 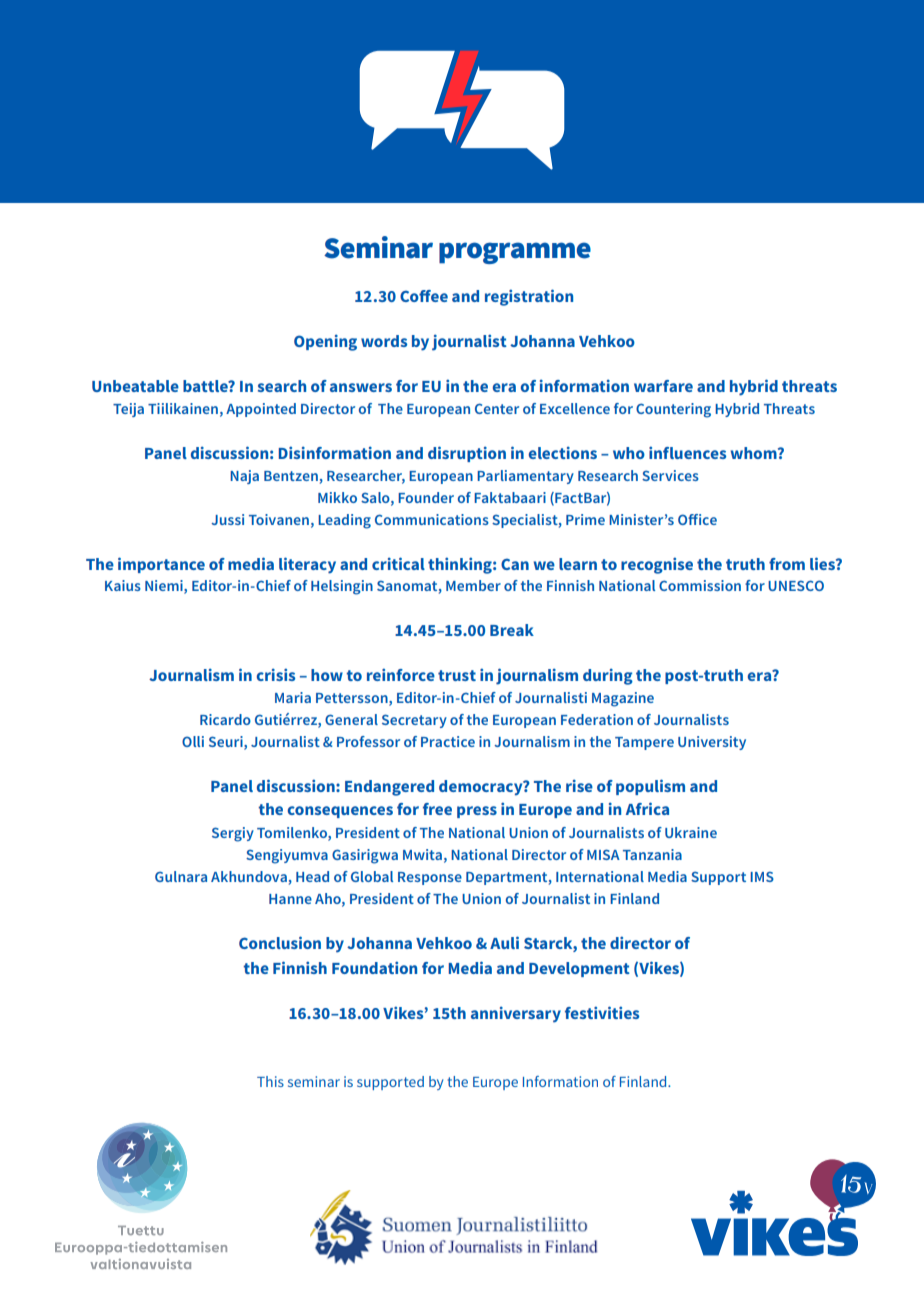 What do you see at coordinates (193, 741) in the screenshot?
I see `Olli` at bounding box center [193, 741].
